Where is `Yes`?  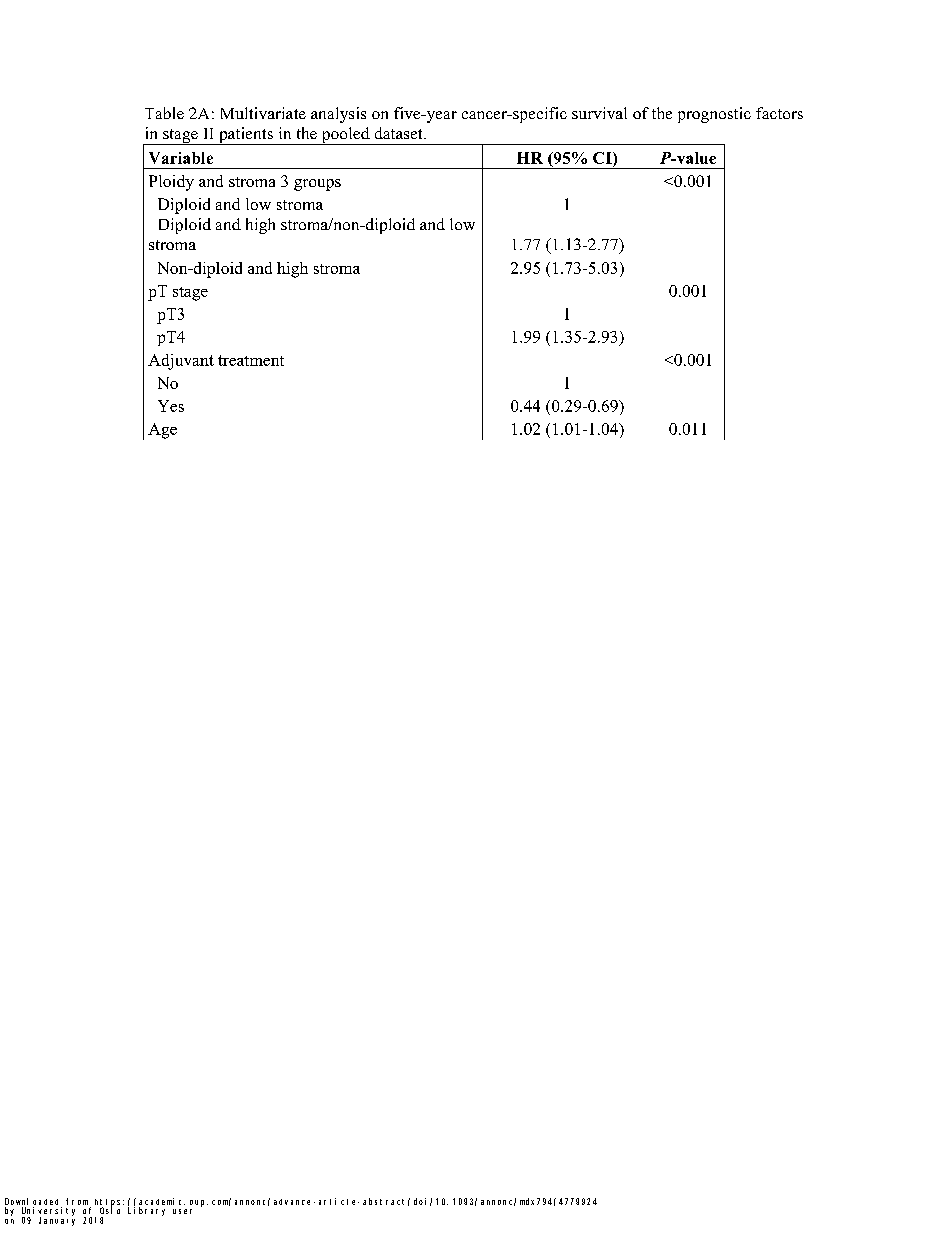 Yes is located at coordinates (171, 406).
